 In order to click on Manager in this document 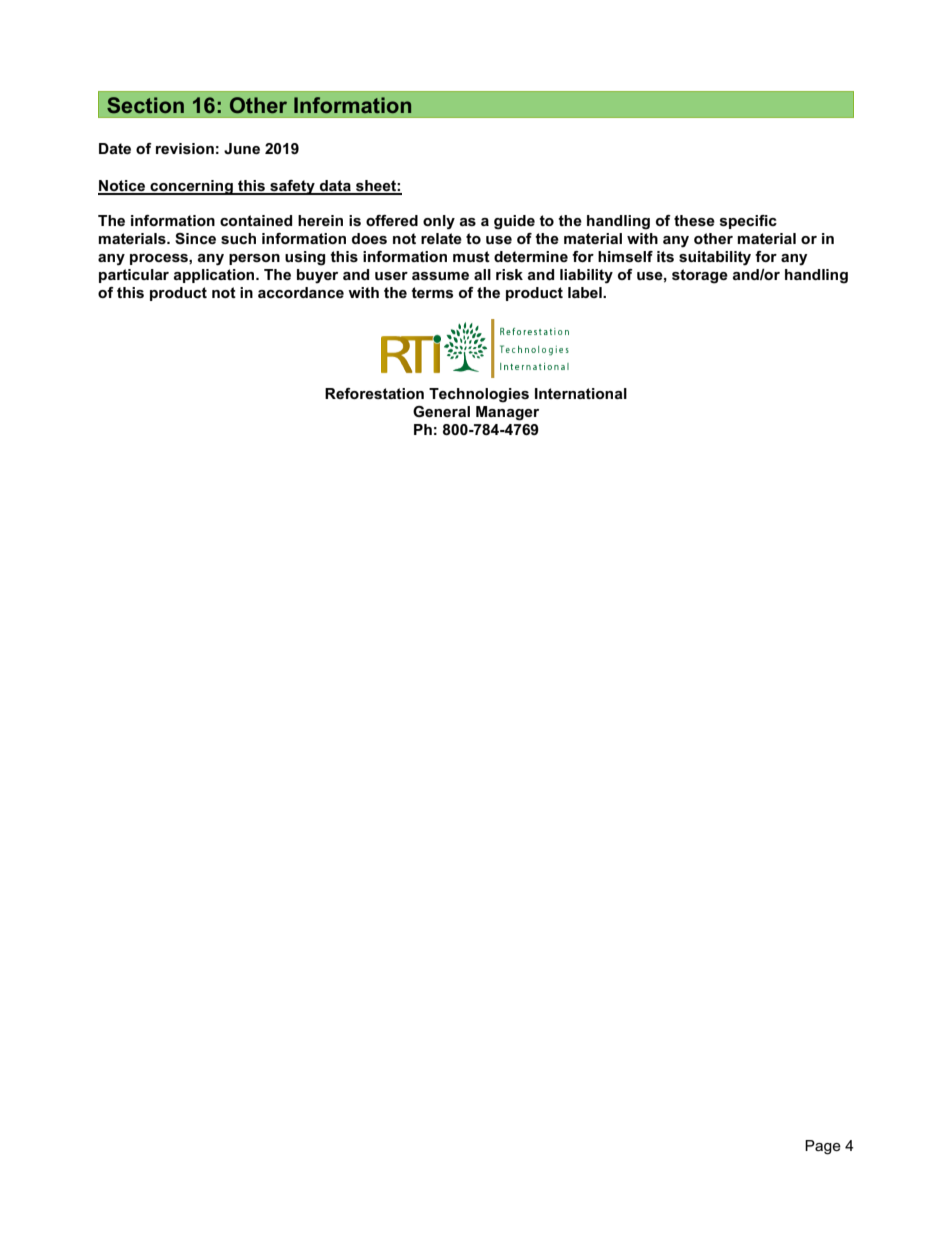, I will do `click(507, 413)`.
